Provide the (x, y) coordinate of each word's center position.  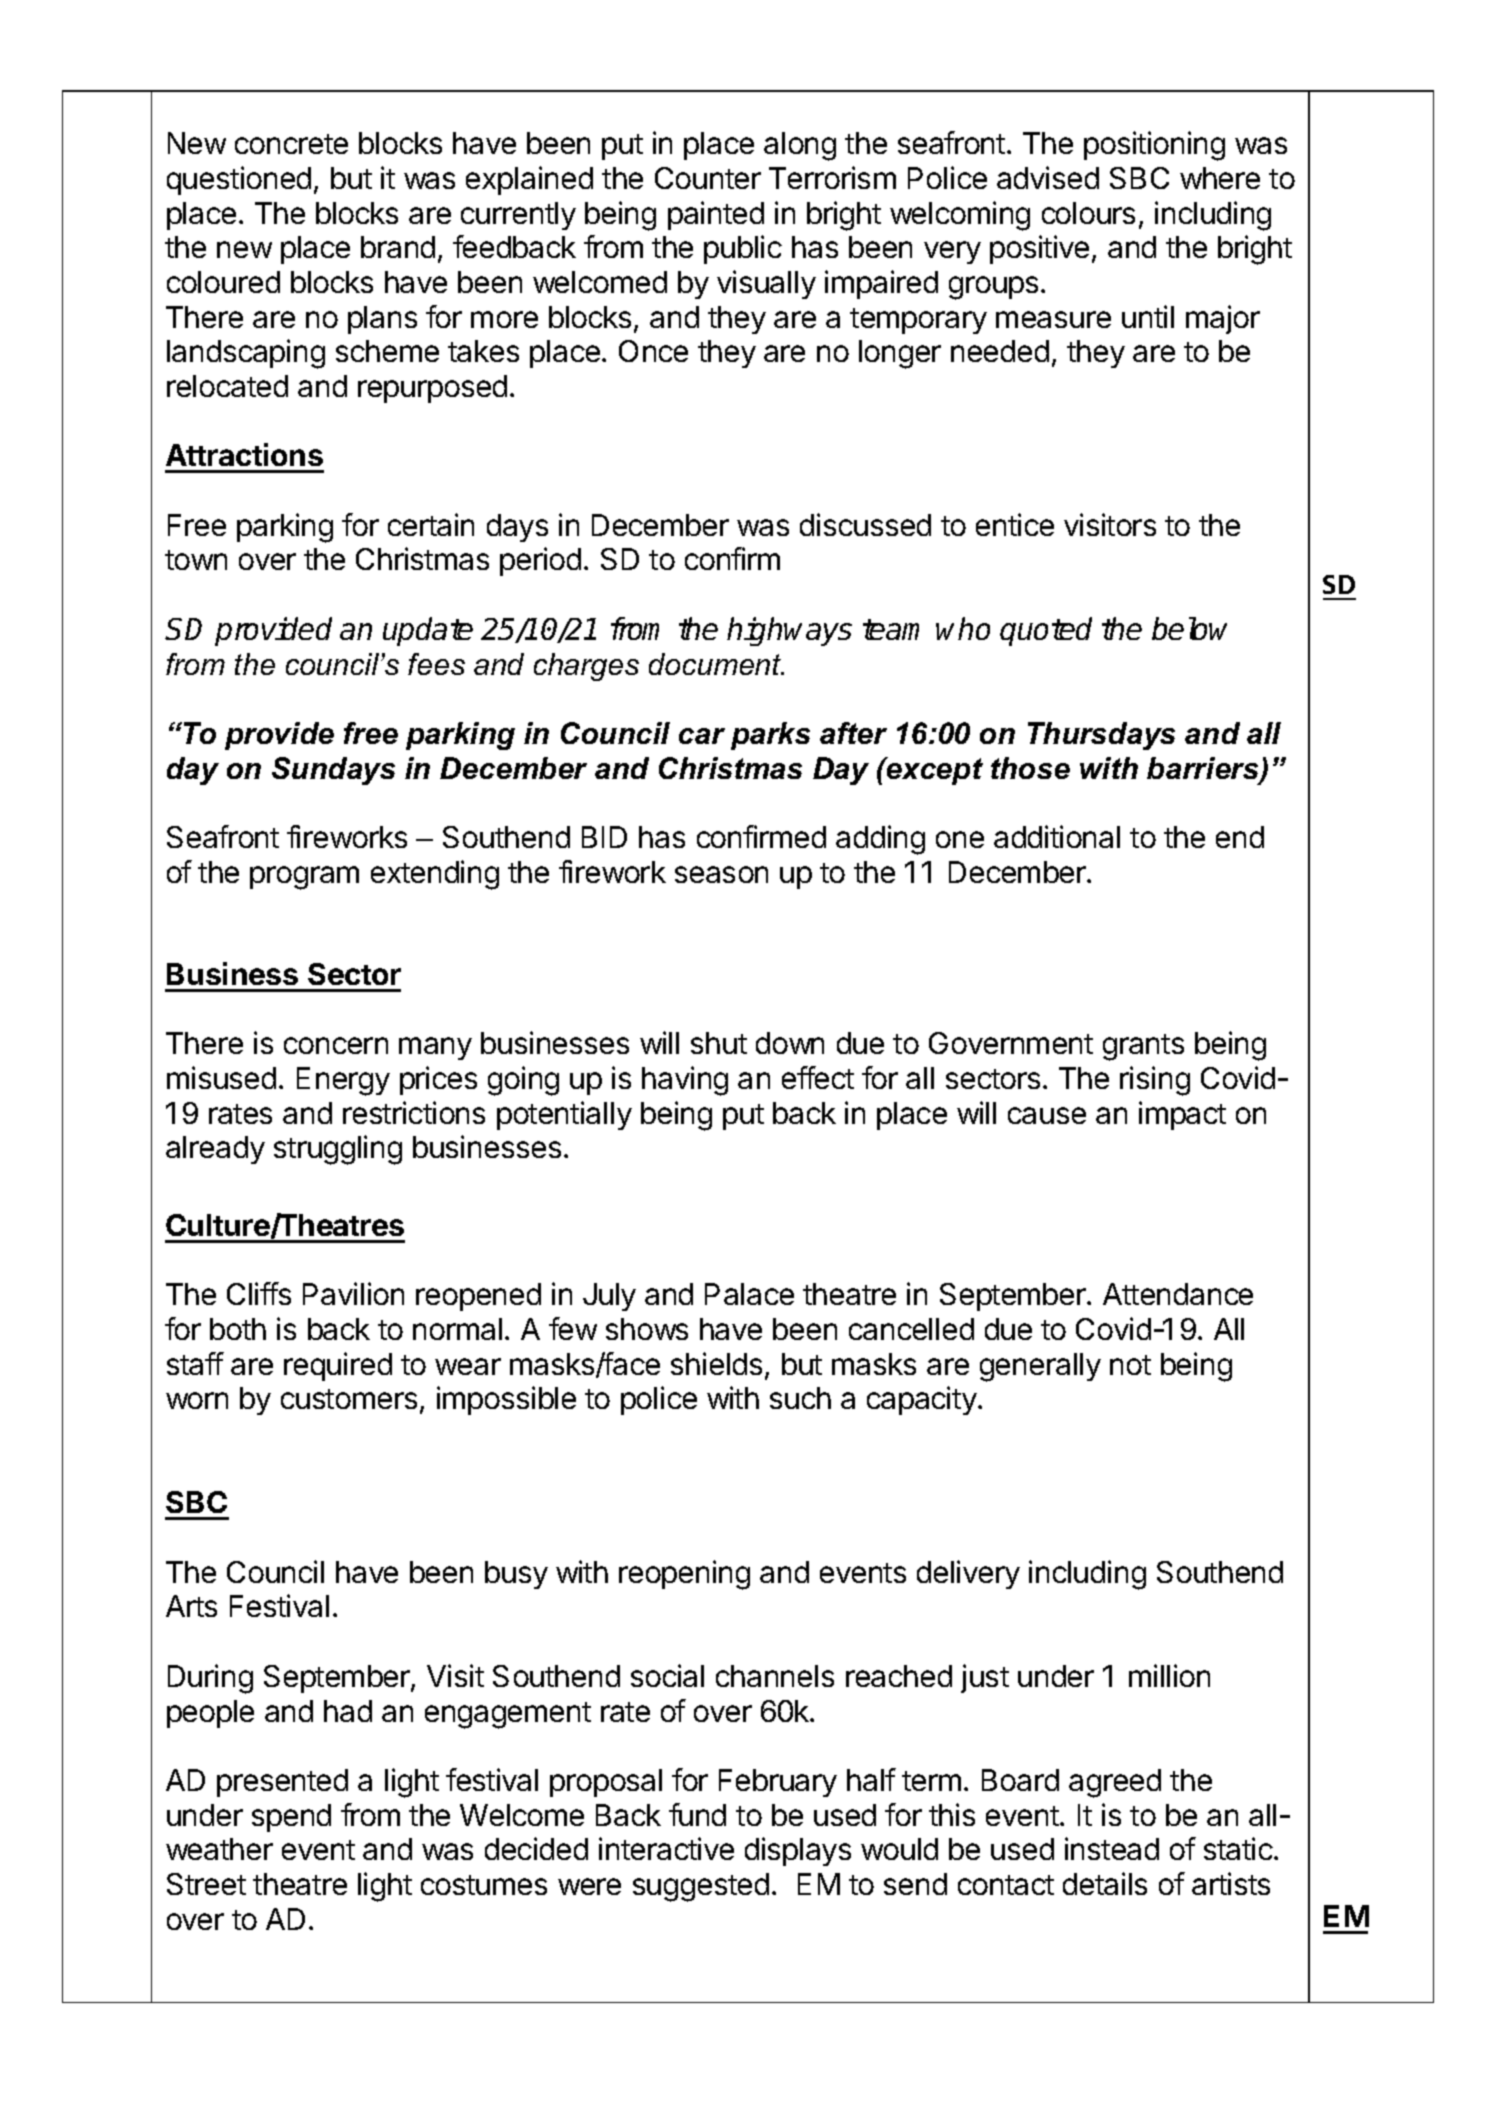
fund (697, 1814)
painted (716, 215)
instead (1112, 1848)
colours (1088, 213)
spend (291, 1818)
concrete (291, 144)
